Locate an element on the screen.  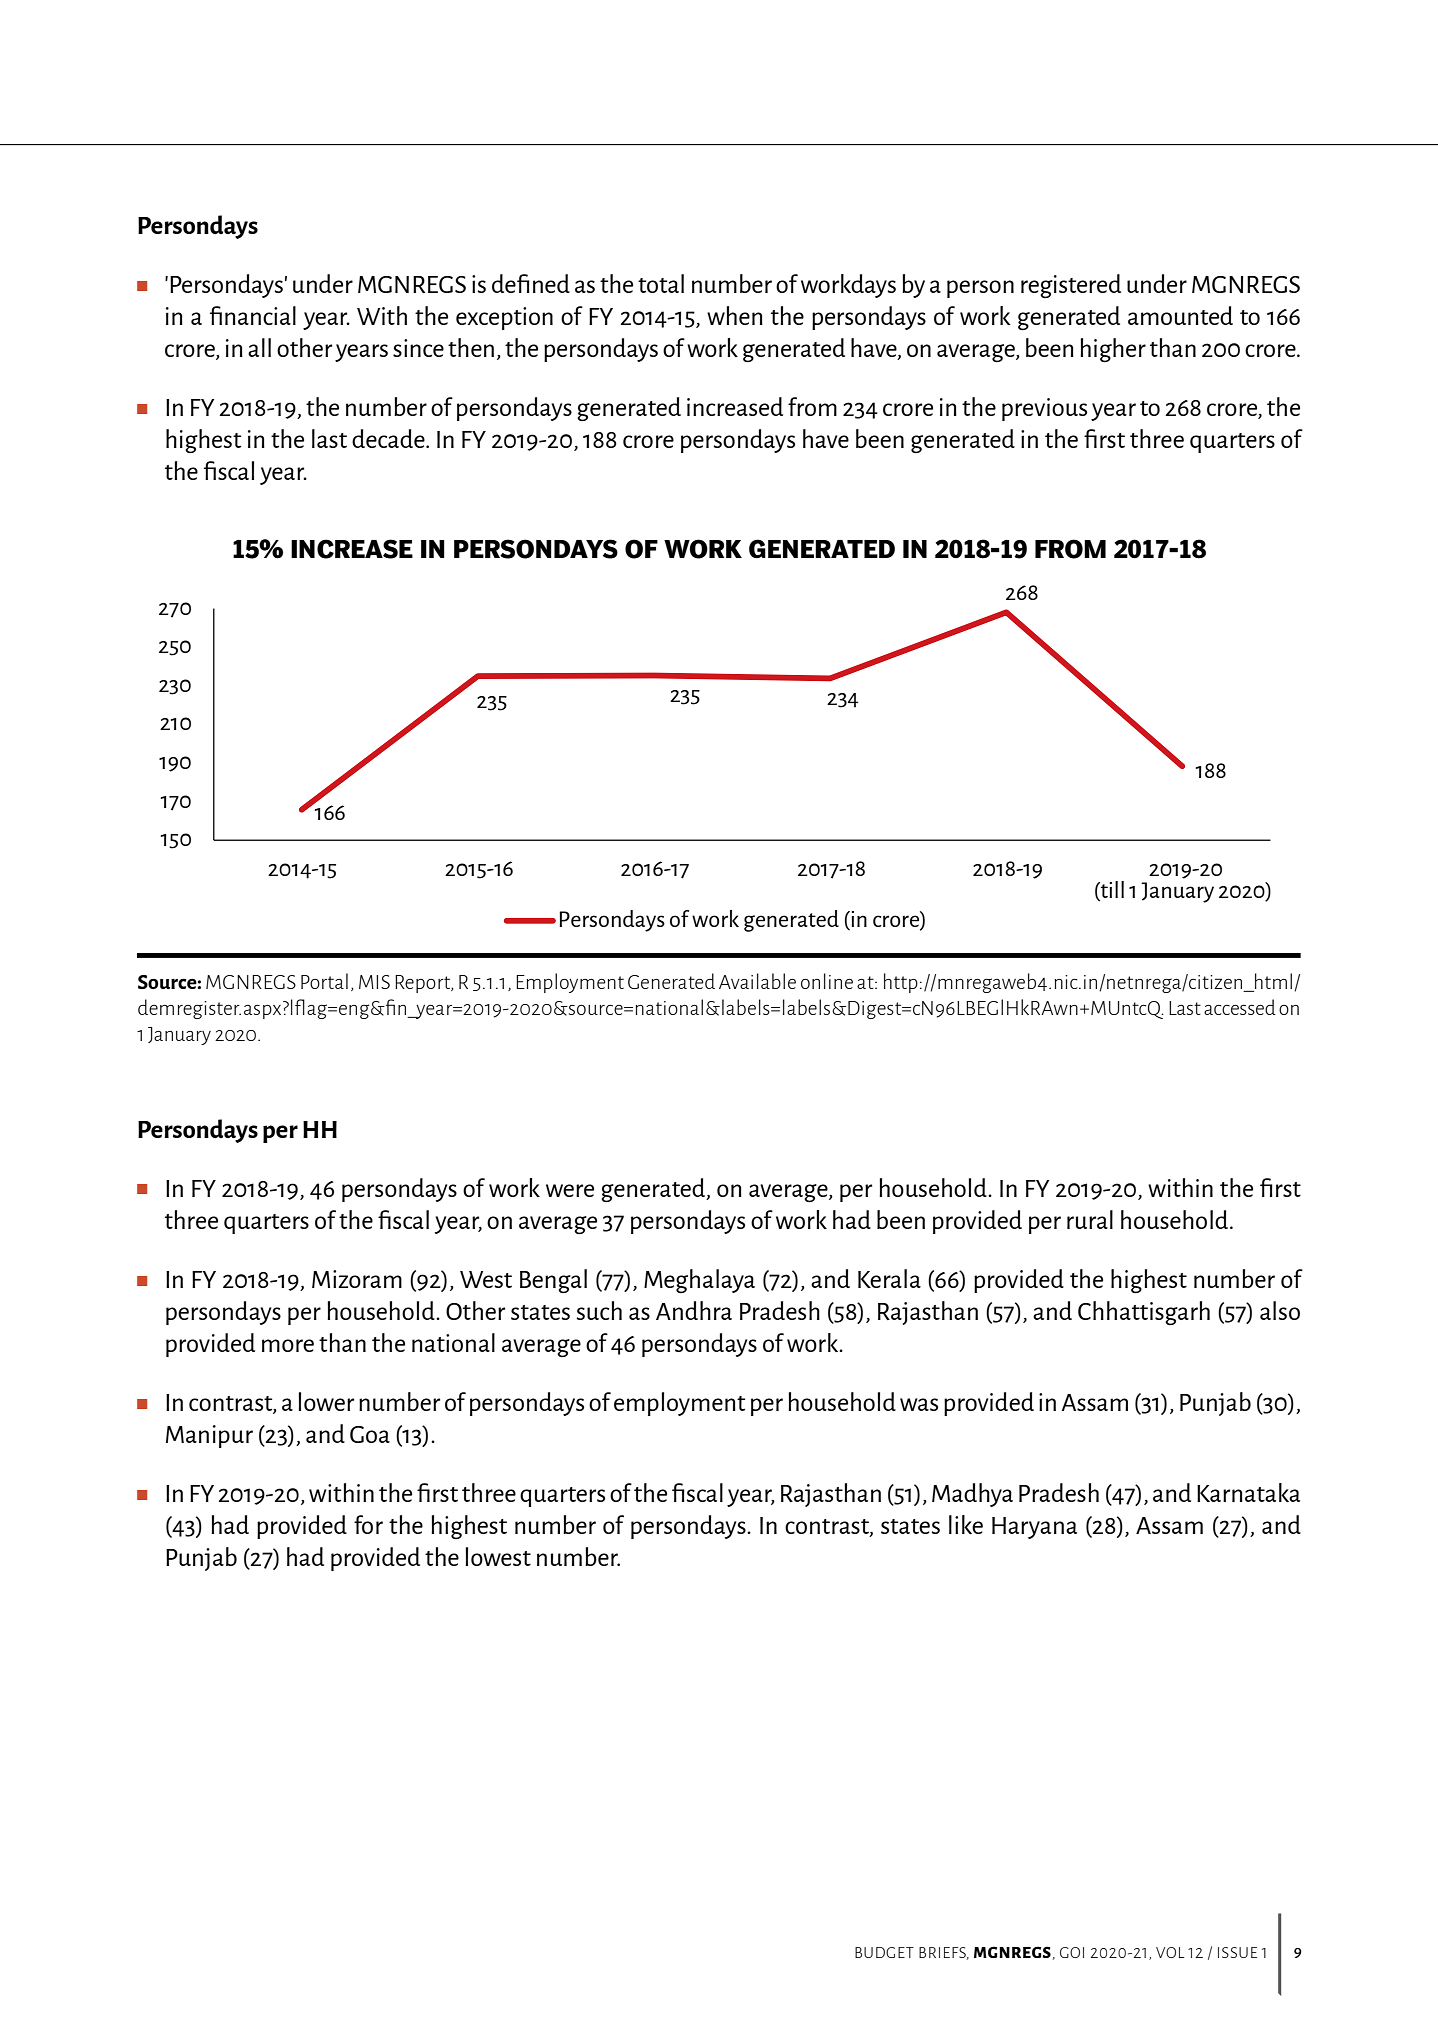
MIS is located at coordinates (374, 982).
